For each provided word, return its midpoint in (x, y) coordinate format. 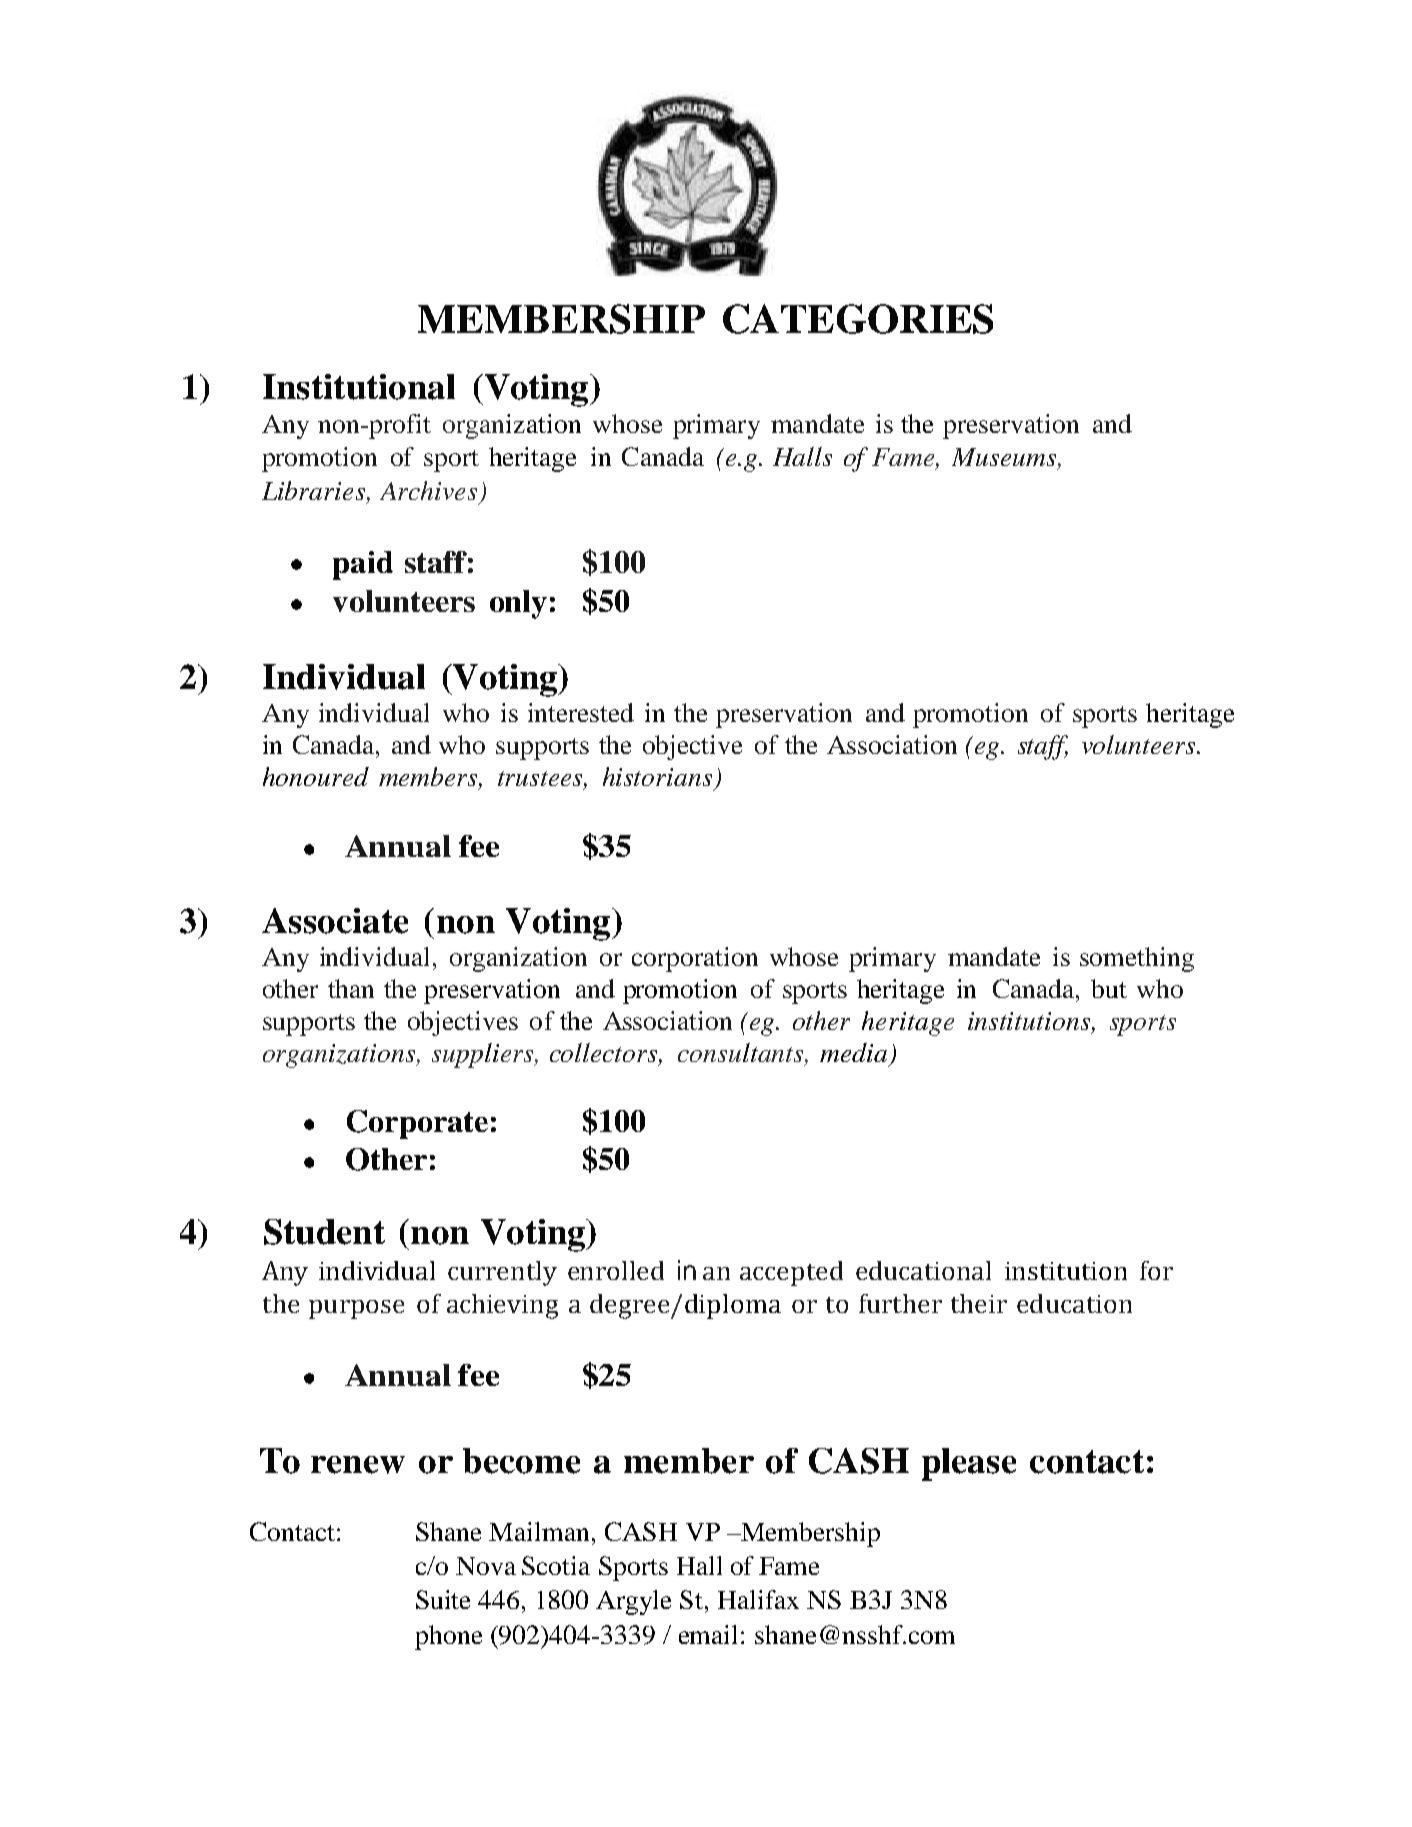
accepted (791, 1273)
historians (657, 776)
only (518, 604)
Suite (443, 1599)
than (351, 988)
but (1109, 988)
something (1137, 959)
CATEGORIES (858, 319)
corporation (695, 959)
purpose (356, 1309)
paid (363, 565)
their (979, 1303)
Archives (428, 490)
